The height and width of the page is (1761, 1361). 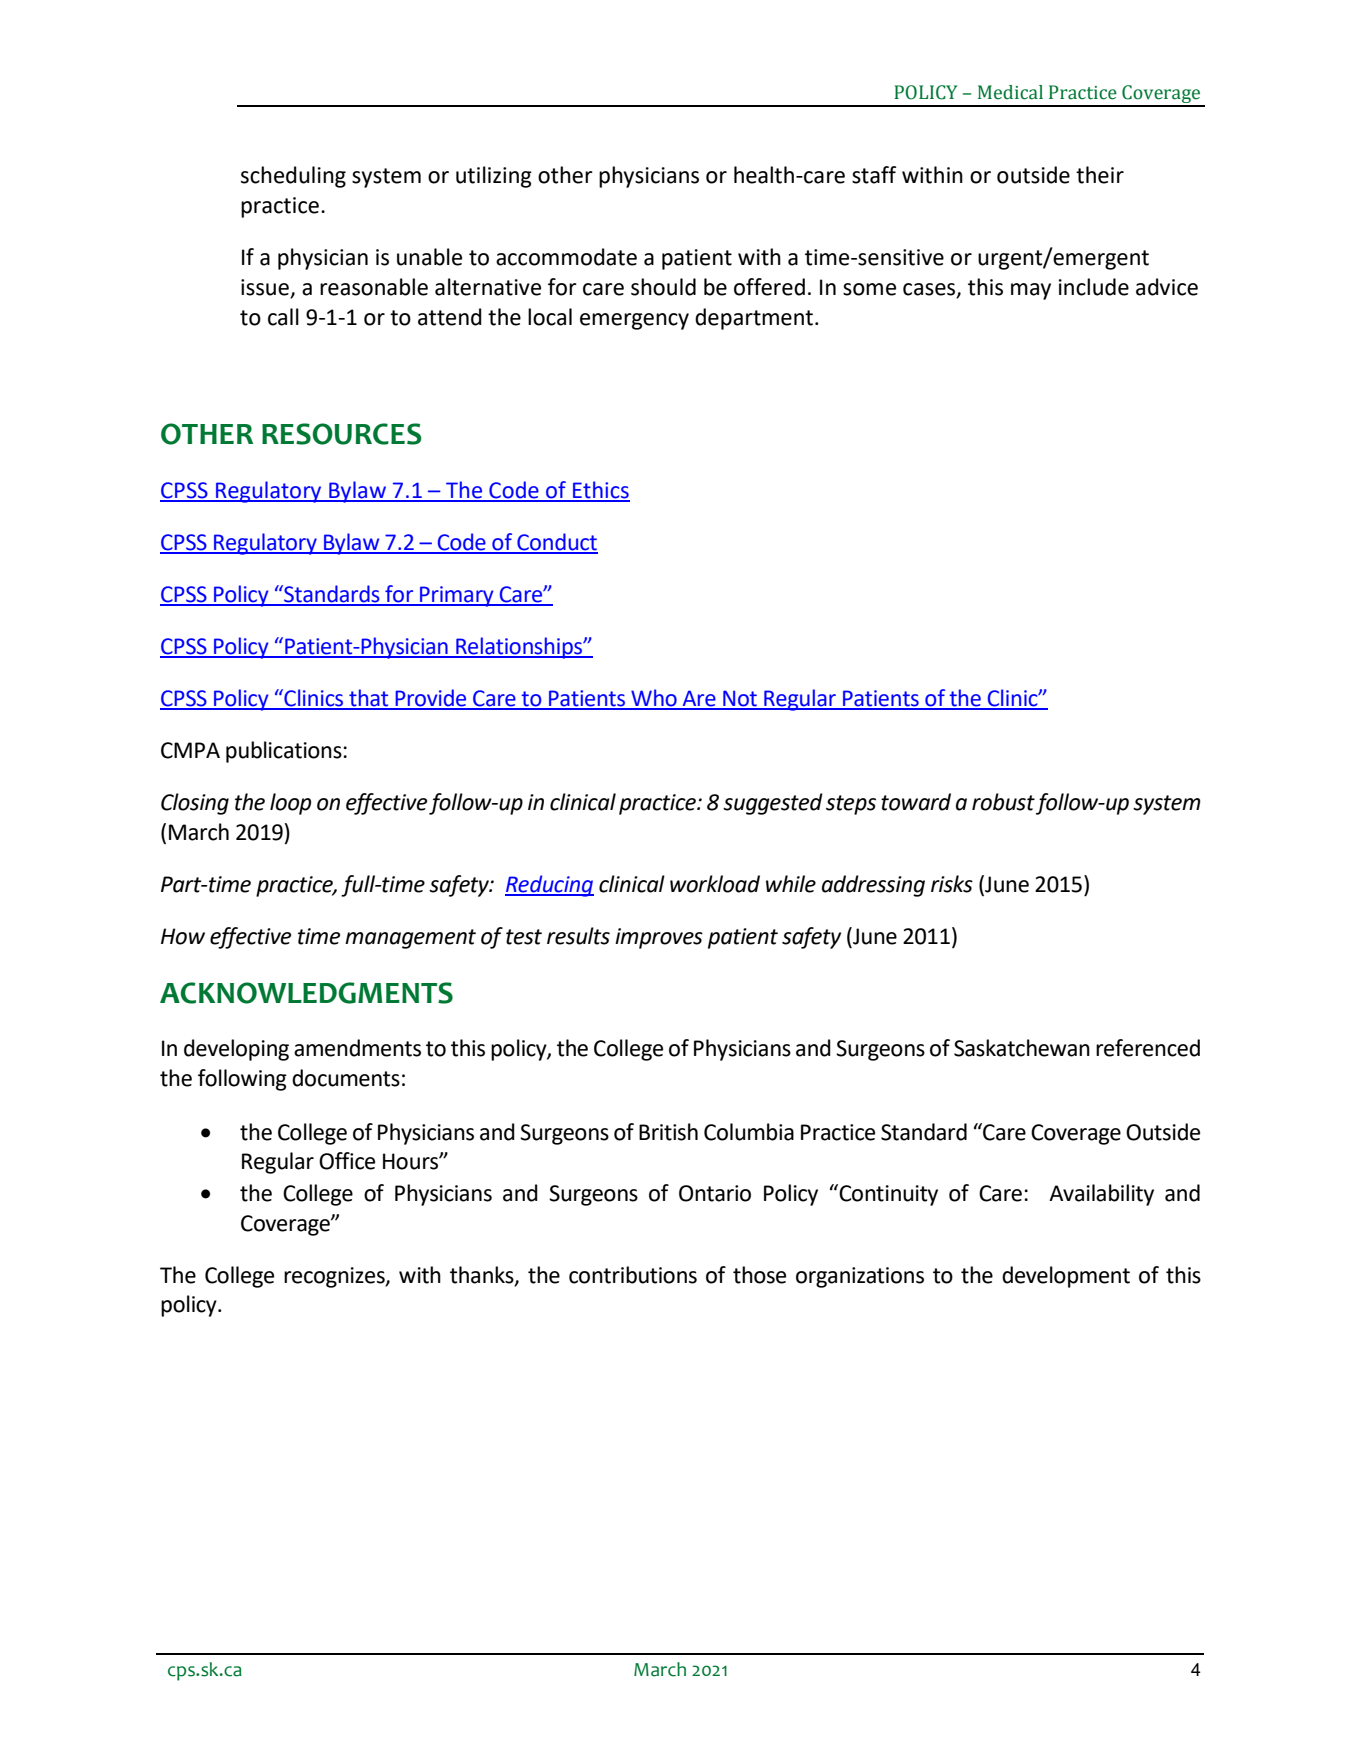 I want to click on Office, so click(x=347, y=1161).
